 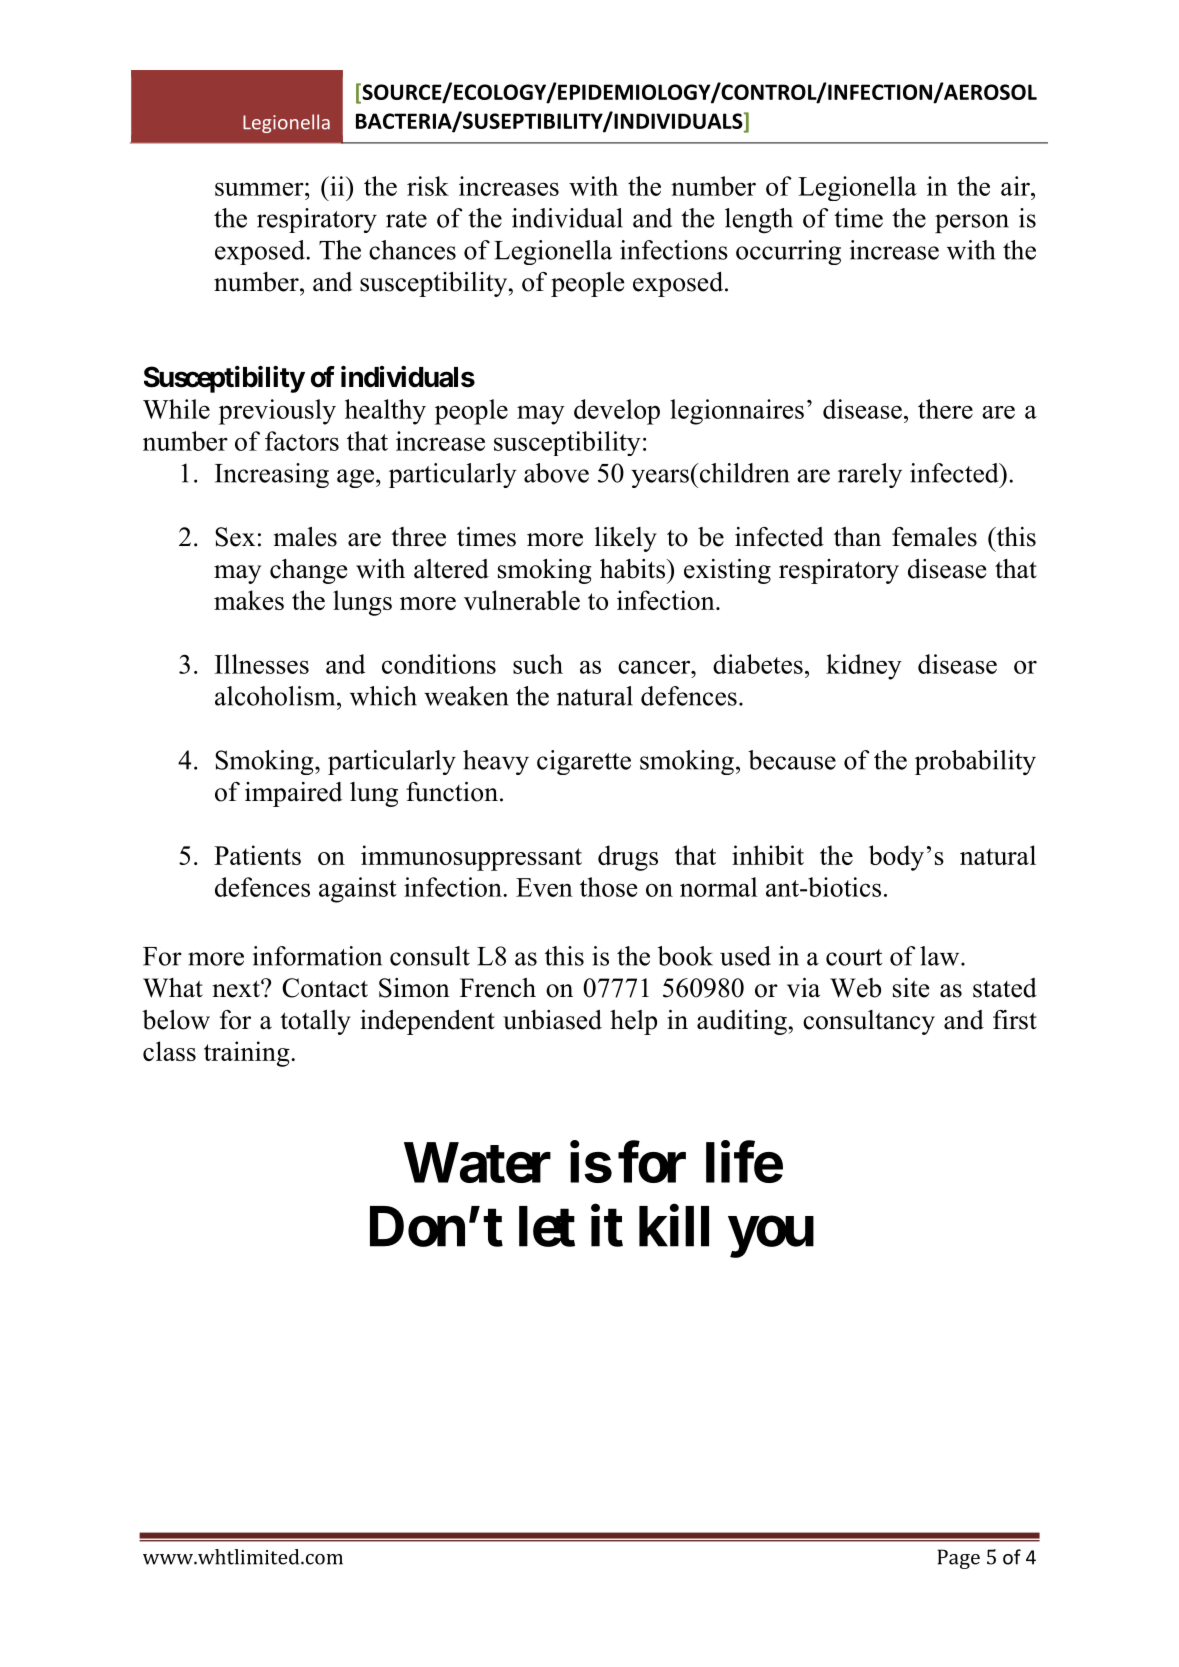 I want to click on Sex, so click(x=235, y=537).
